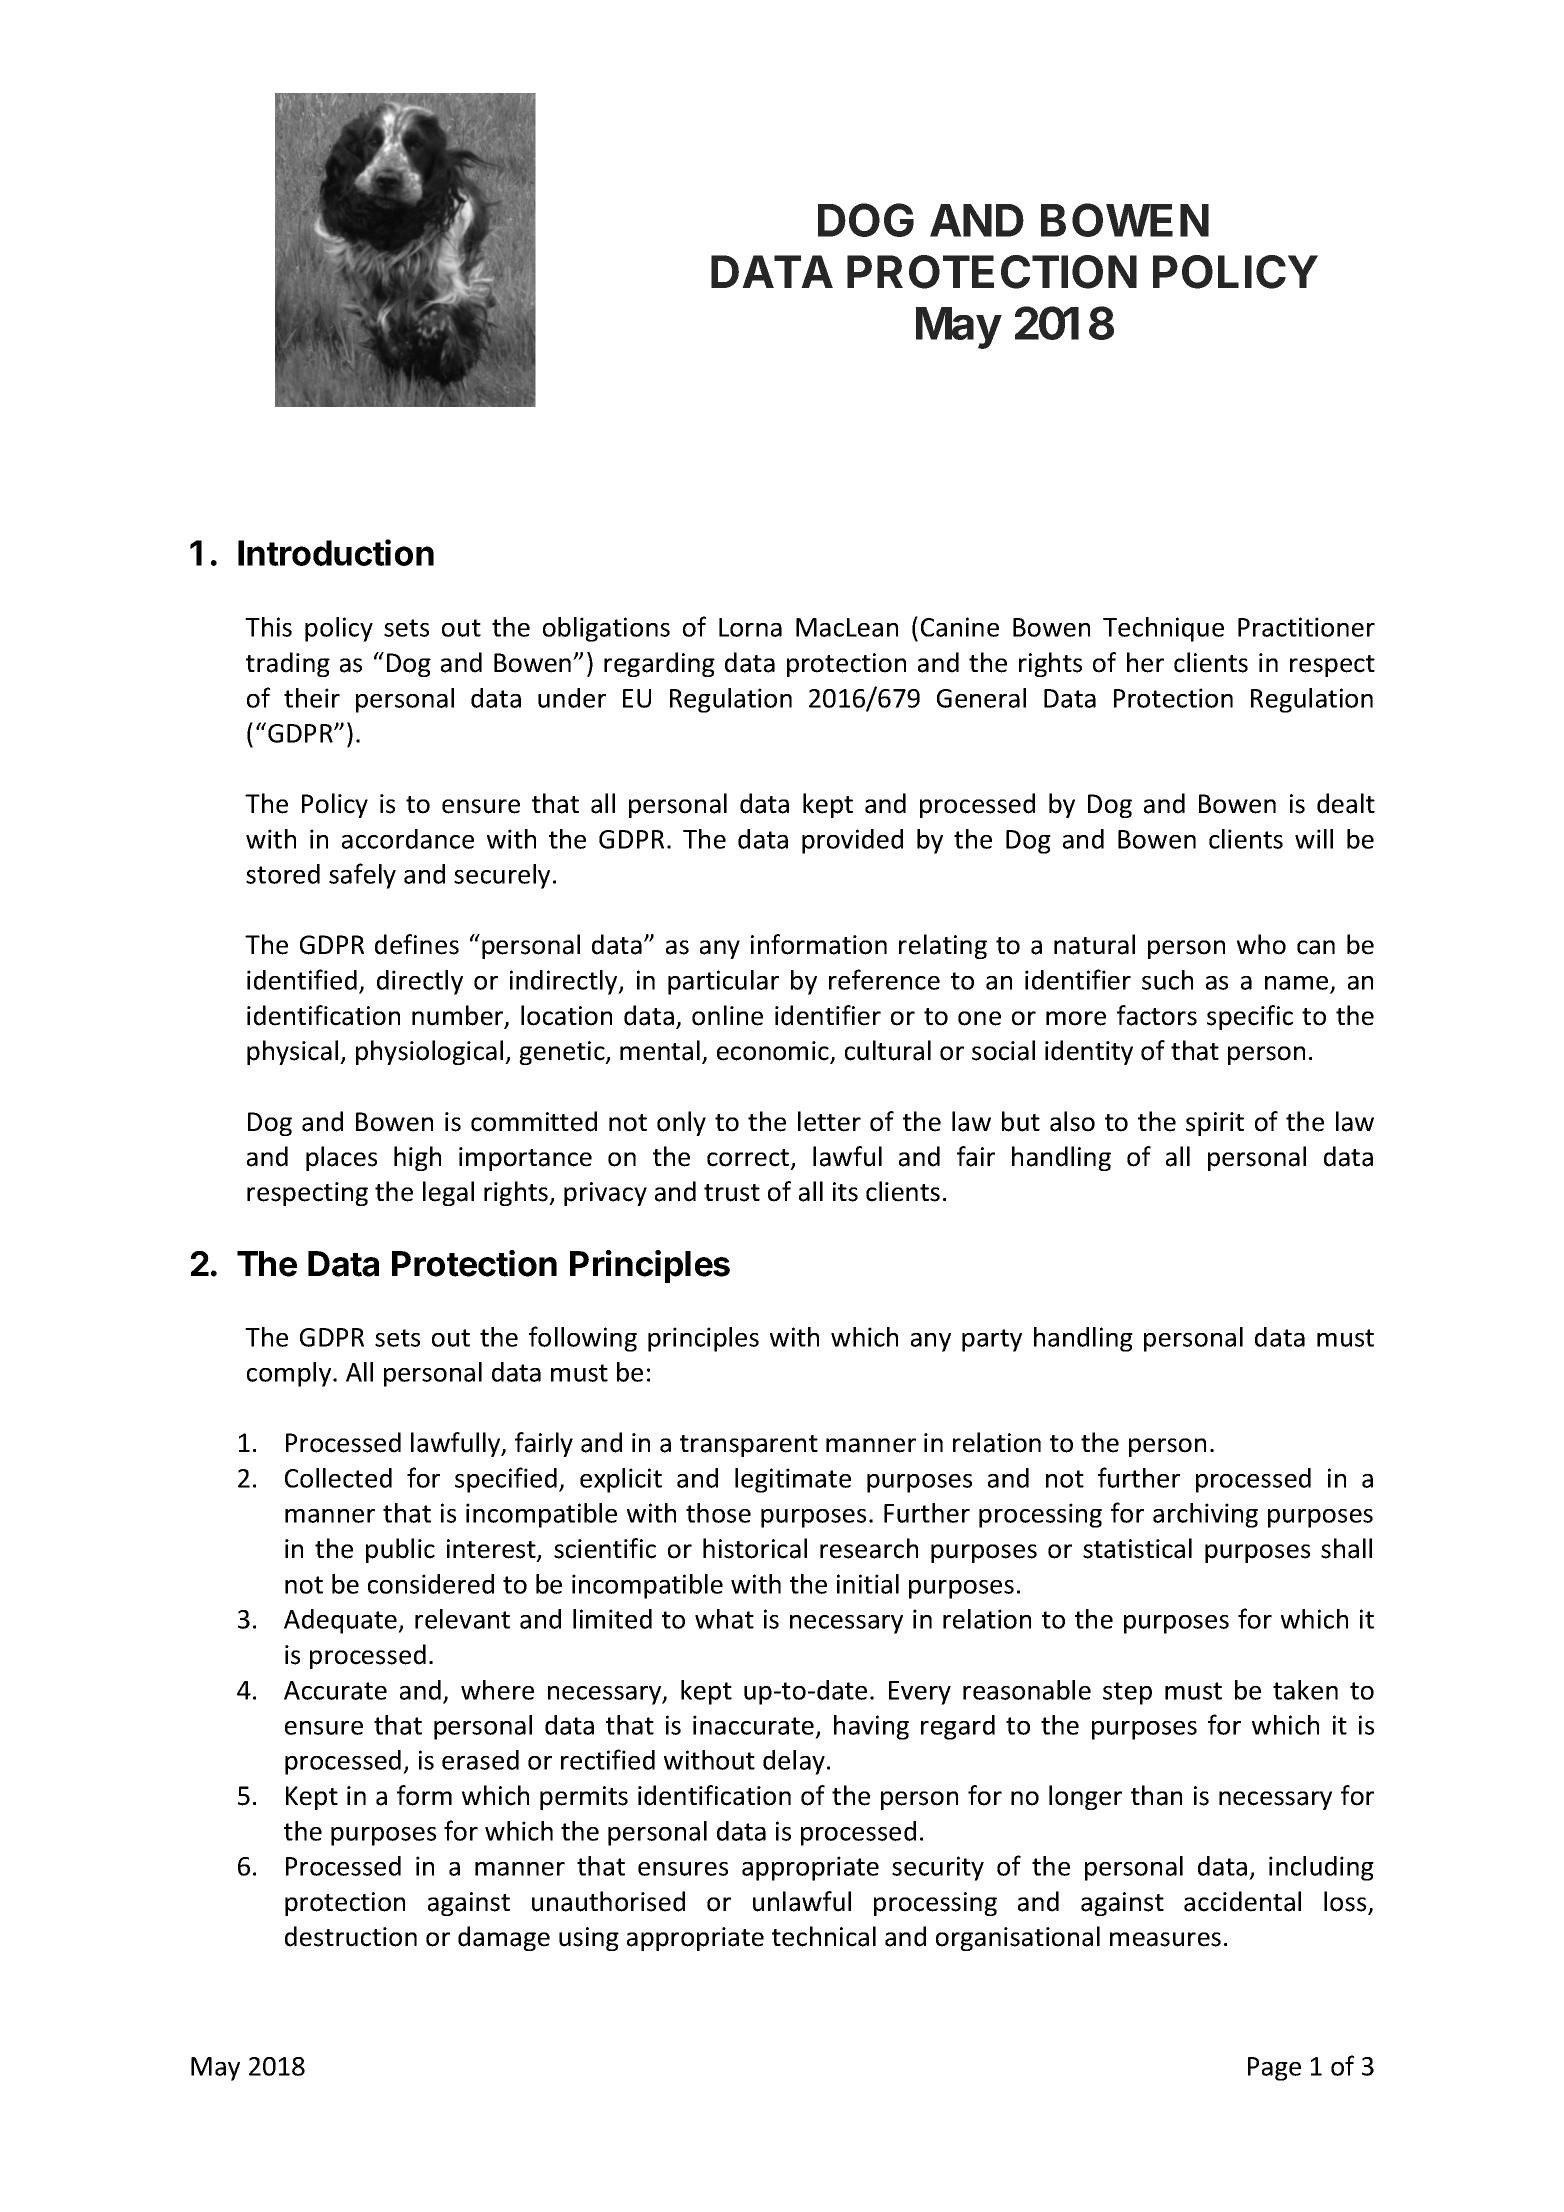 This image has width=1564, height=2212. What do you see at coordinates (750, 627) in the image?
I see `Lorna` at bounding box center [750, 627].
